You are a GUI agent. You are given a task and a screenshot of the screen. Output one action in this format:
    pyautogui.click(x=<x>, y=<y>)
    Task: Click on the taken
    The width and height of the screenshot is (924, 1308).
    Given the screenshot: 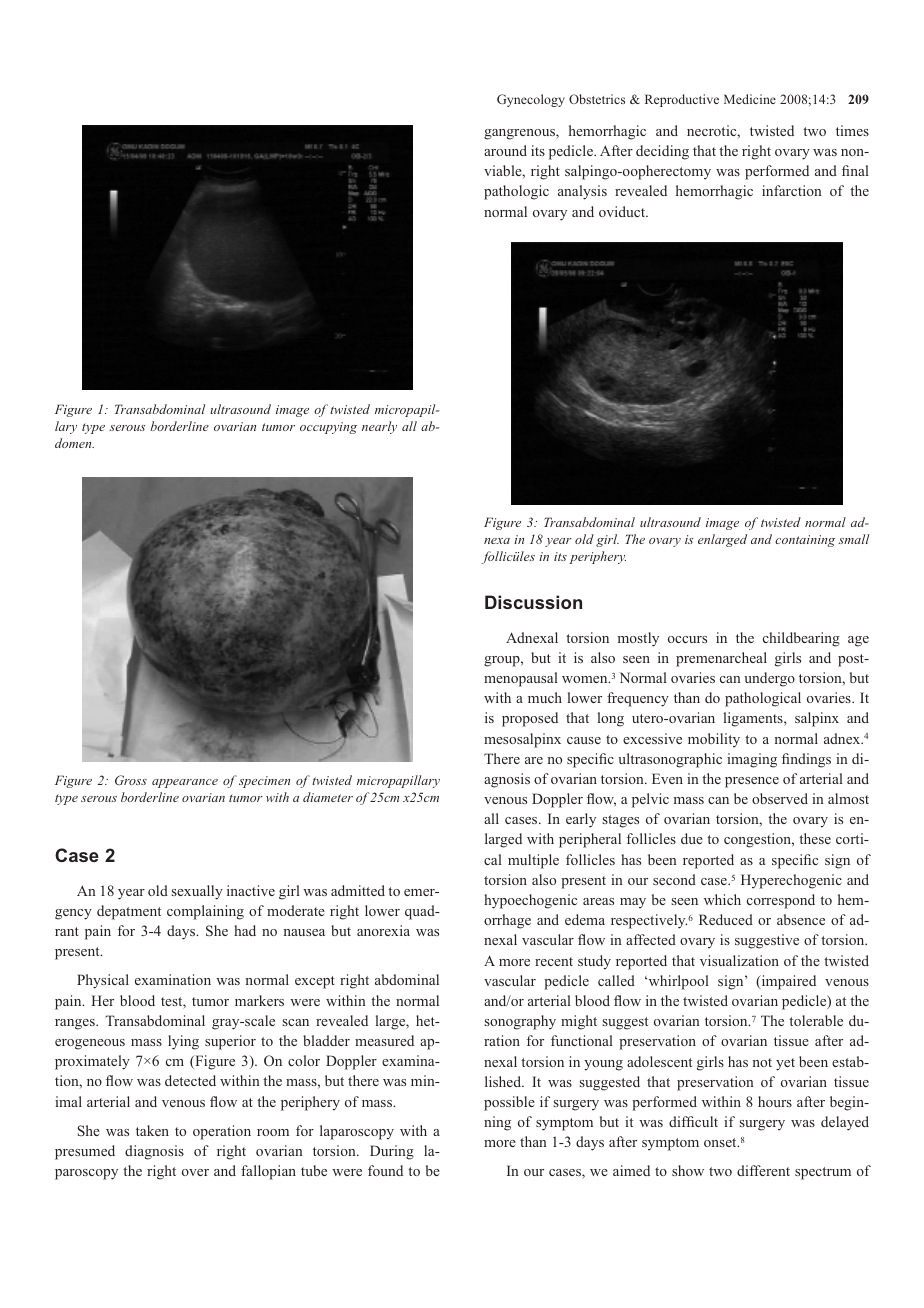 What is the action you would take?
    pyautogui.click(x=152, y=1130)
